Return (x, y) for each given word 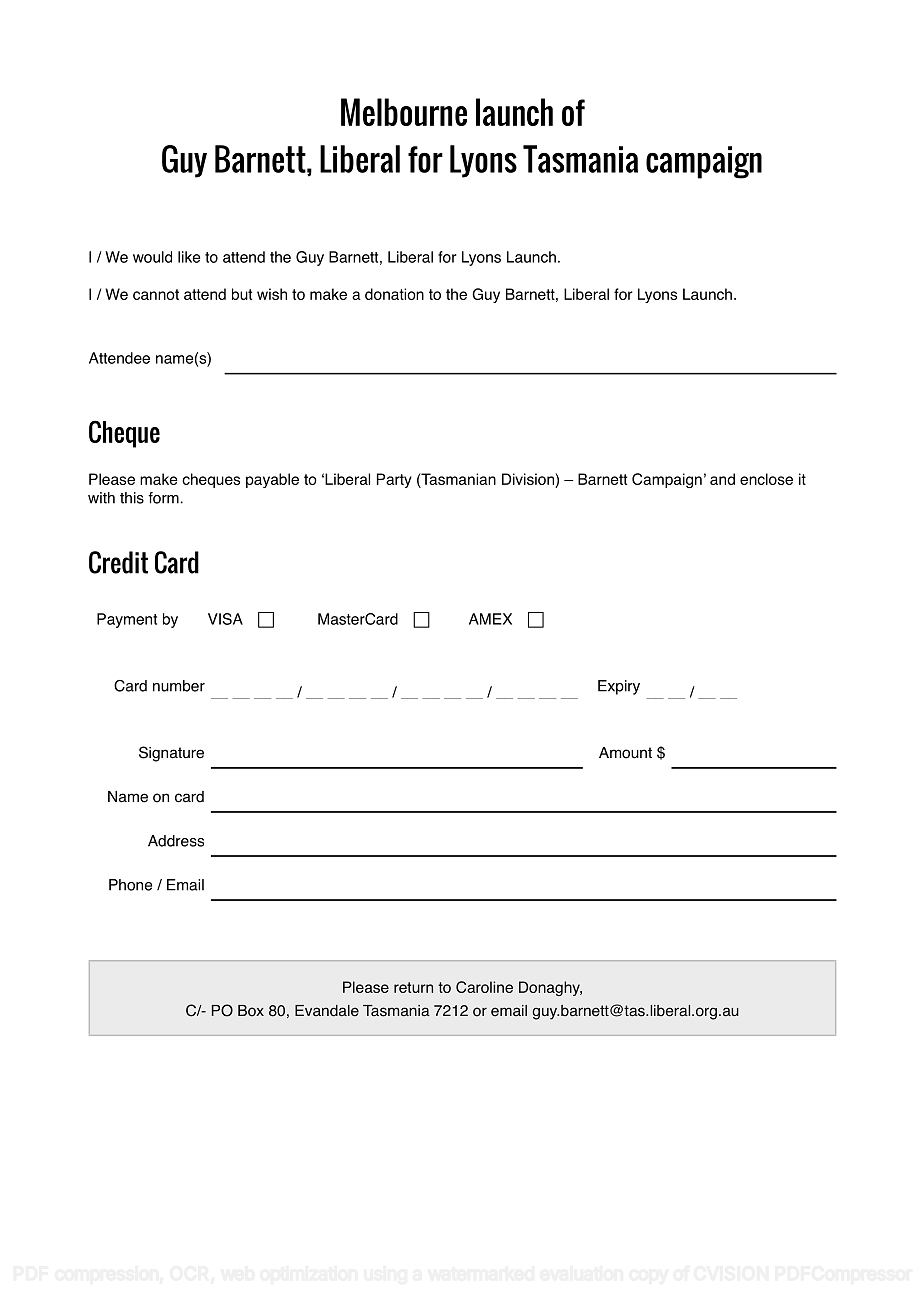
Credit (118, 562)
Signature (171, 754)
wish (272, 294)
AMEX (490, 619)
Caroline (484, 987)
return (413, 987)
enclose (766, 479)
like (189, 257)
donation (394, 294)
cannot (156, 294)
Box (251, 1011)
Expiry (619, 687)
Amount (625, 753)
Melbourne (404, 112)
